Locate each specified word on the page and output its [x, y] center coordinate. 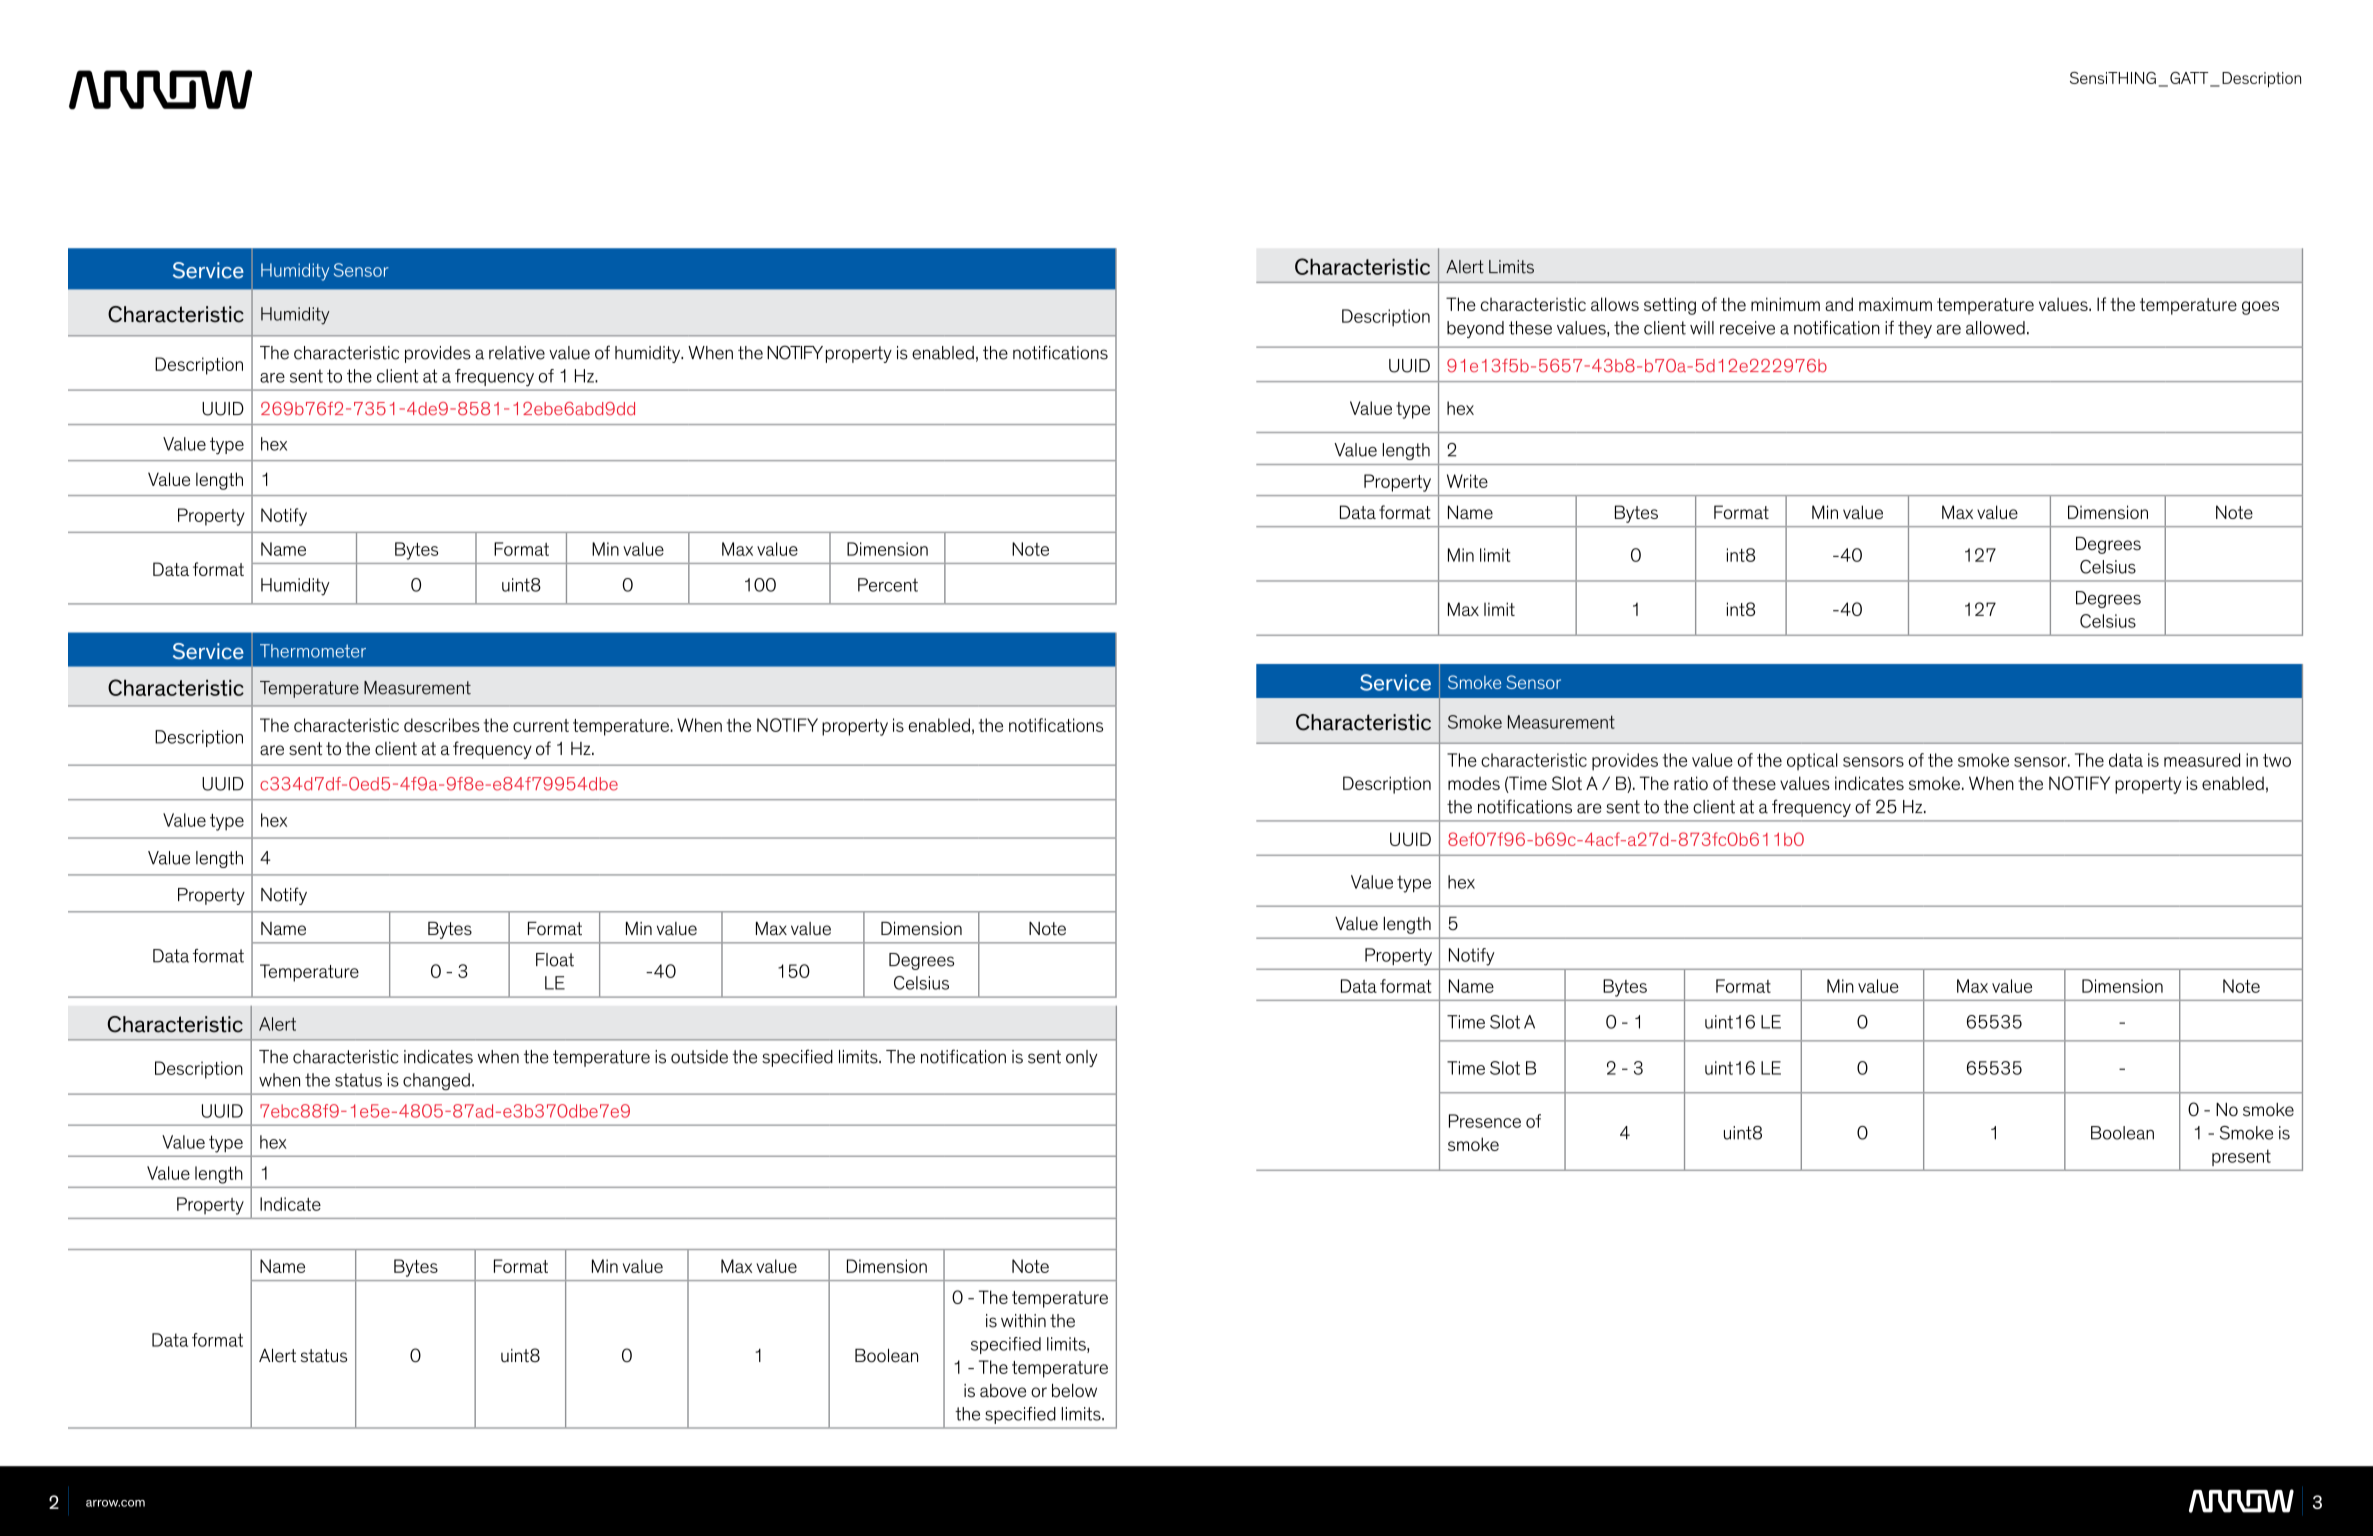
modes [1474, 783]
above [1003, 1391]
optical [1812, 761]
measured [2202, 760]
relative [517, 353]
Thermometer [313, 651]
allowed [1995, 328]
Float [555, 960]
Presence [1485, 1121]
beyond [1475, 329]
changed [436, 1081]
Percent [888, 585]
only [1082, 1058]
